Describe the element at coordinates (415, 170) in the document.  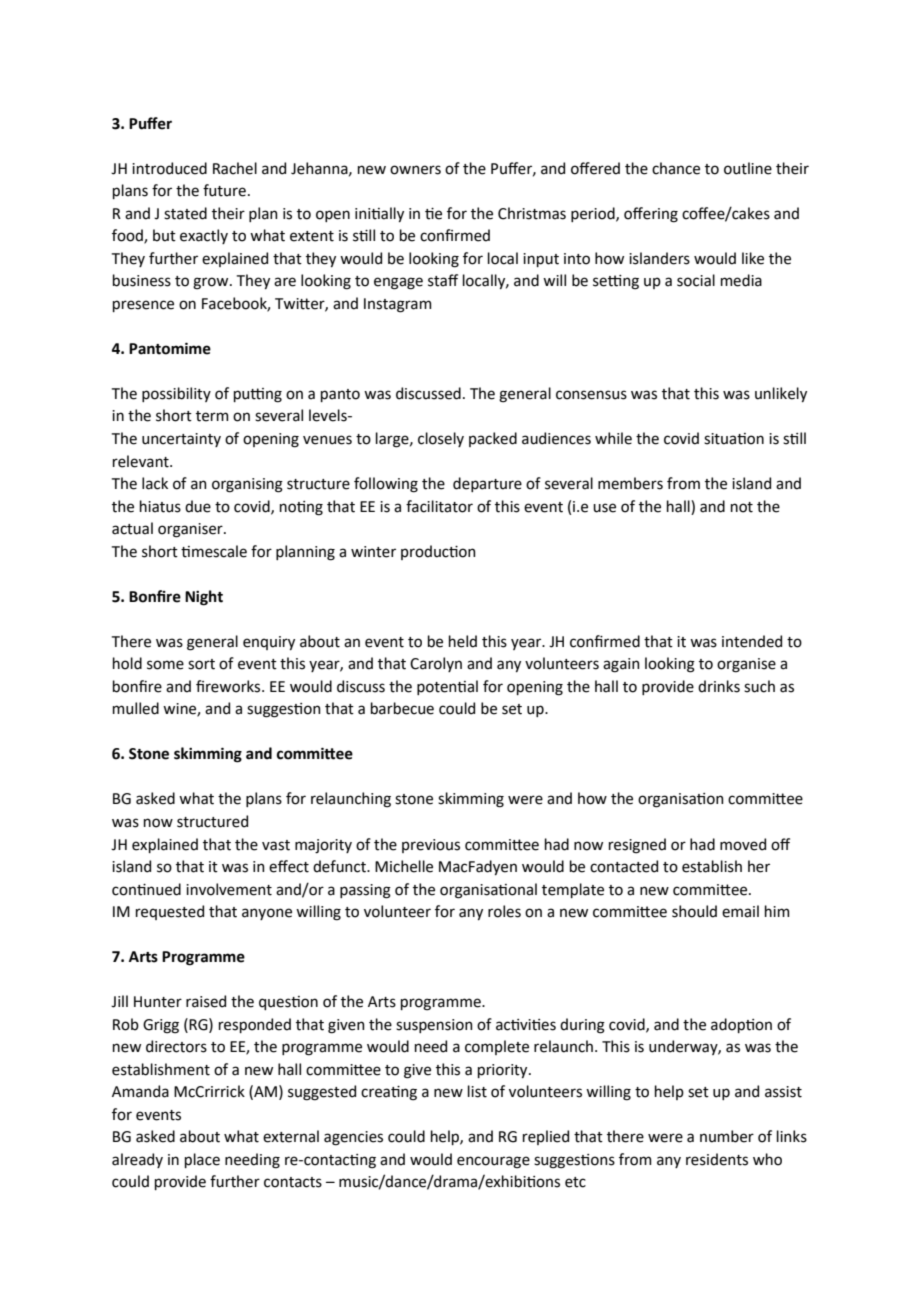
I see `owners` at that location.
